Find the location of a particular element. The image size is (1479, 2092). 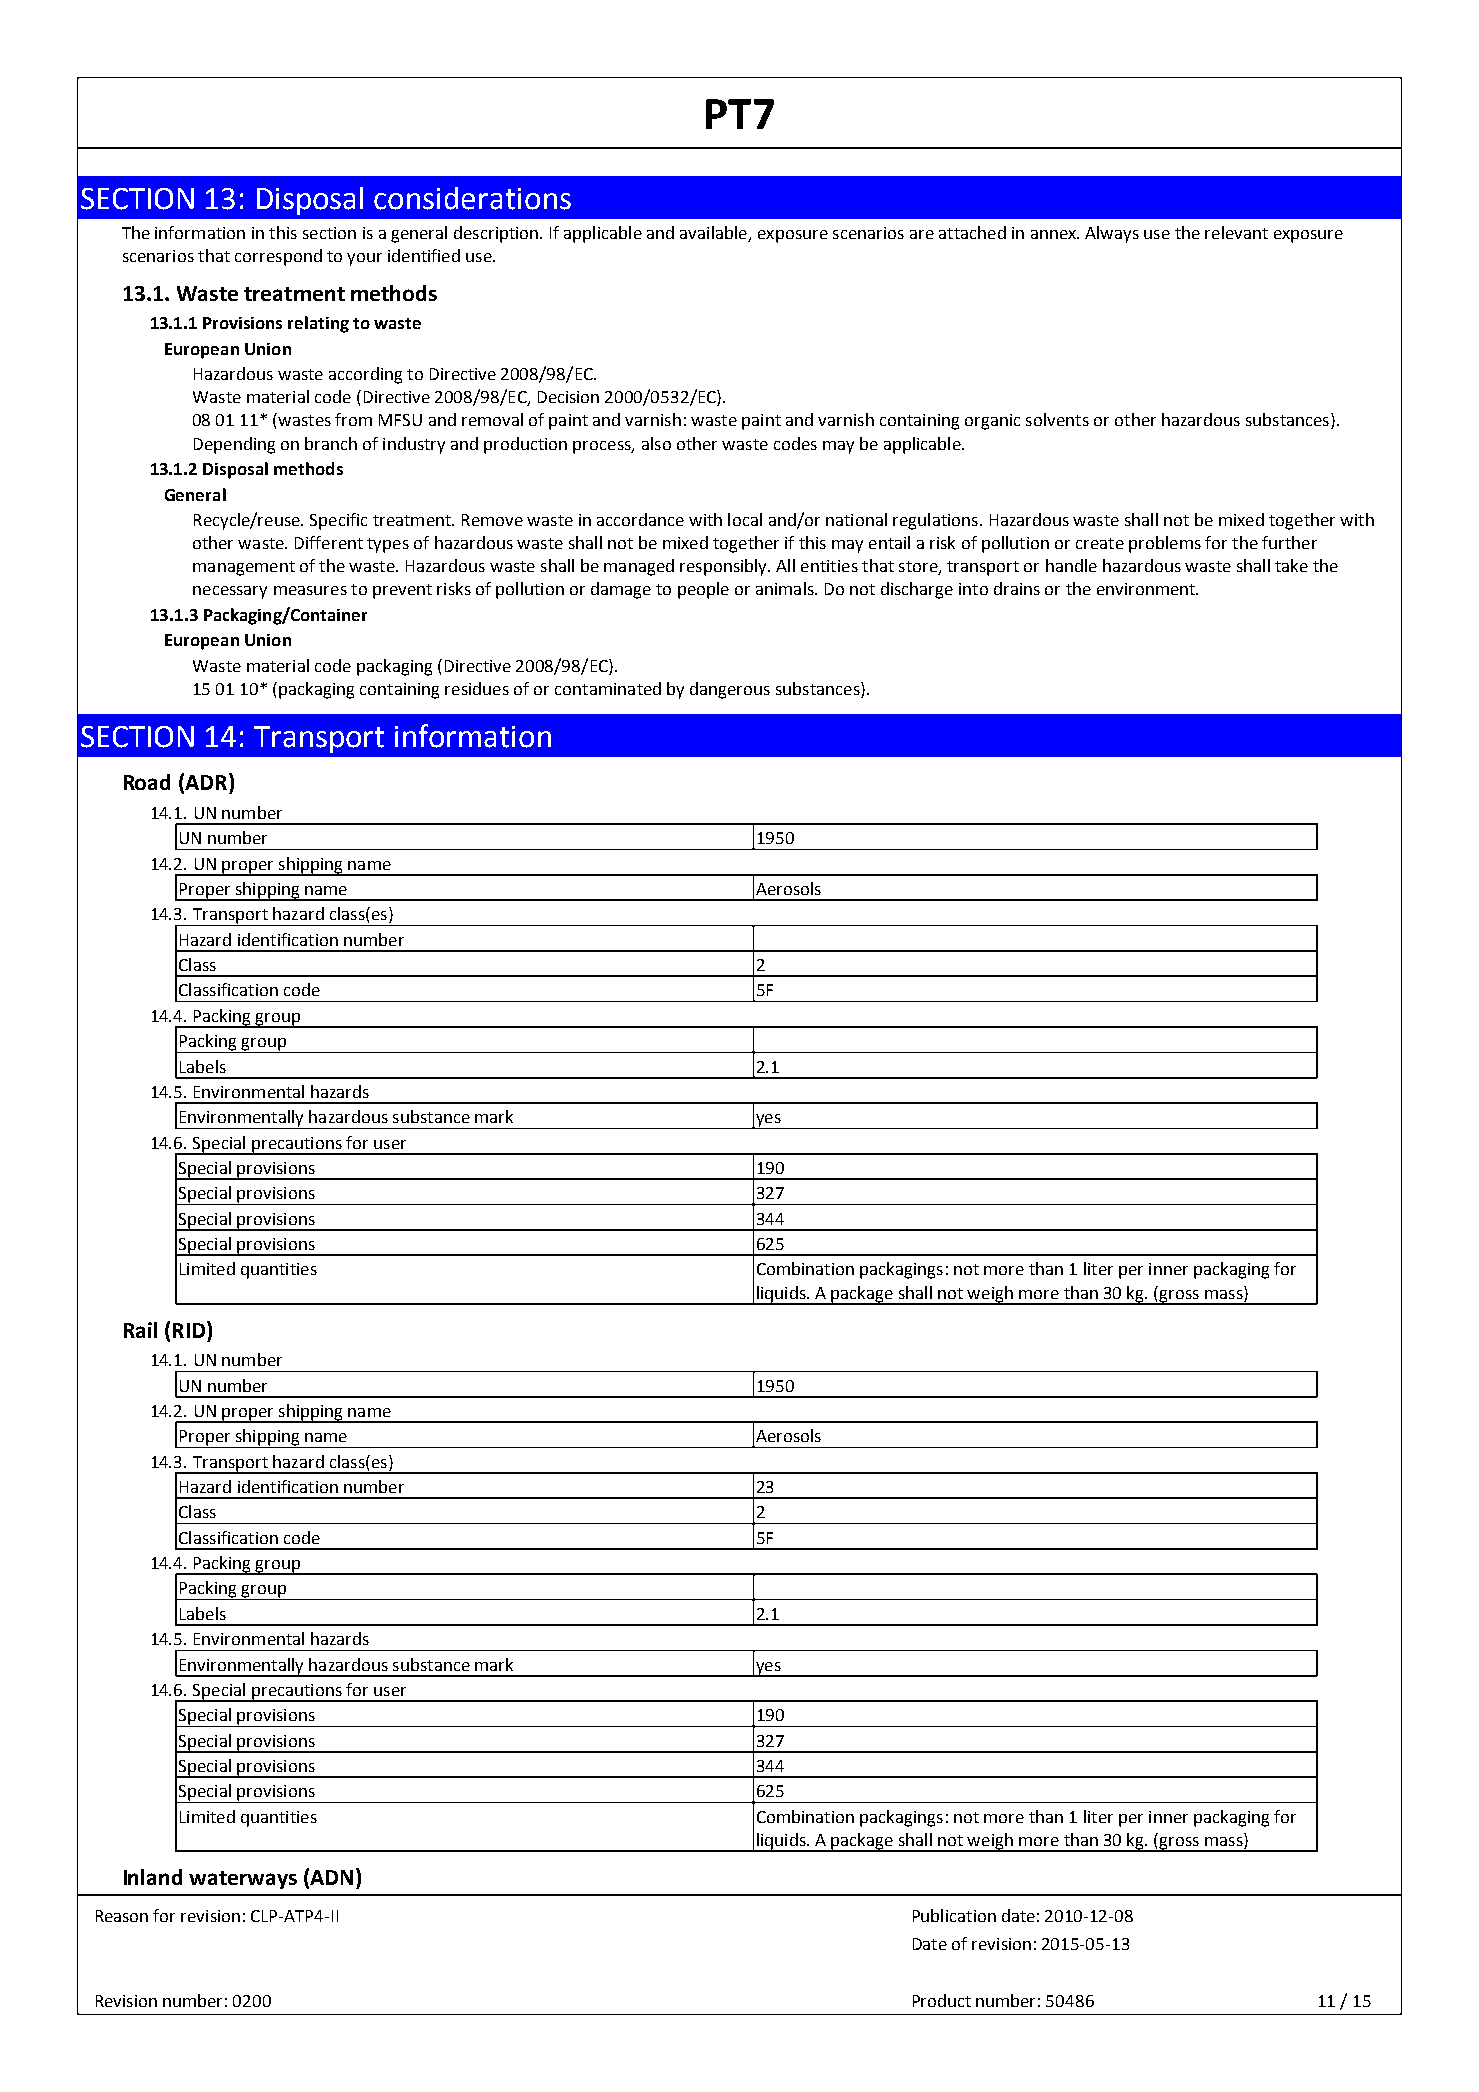

Always is located at coordinates (1112, 234).
